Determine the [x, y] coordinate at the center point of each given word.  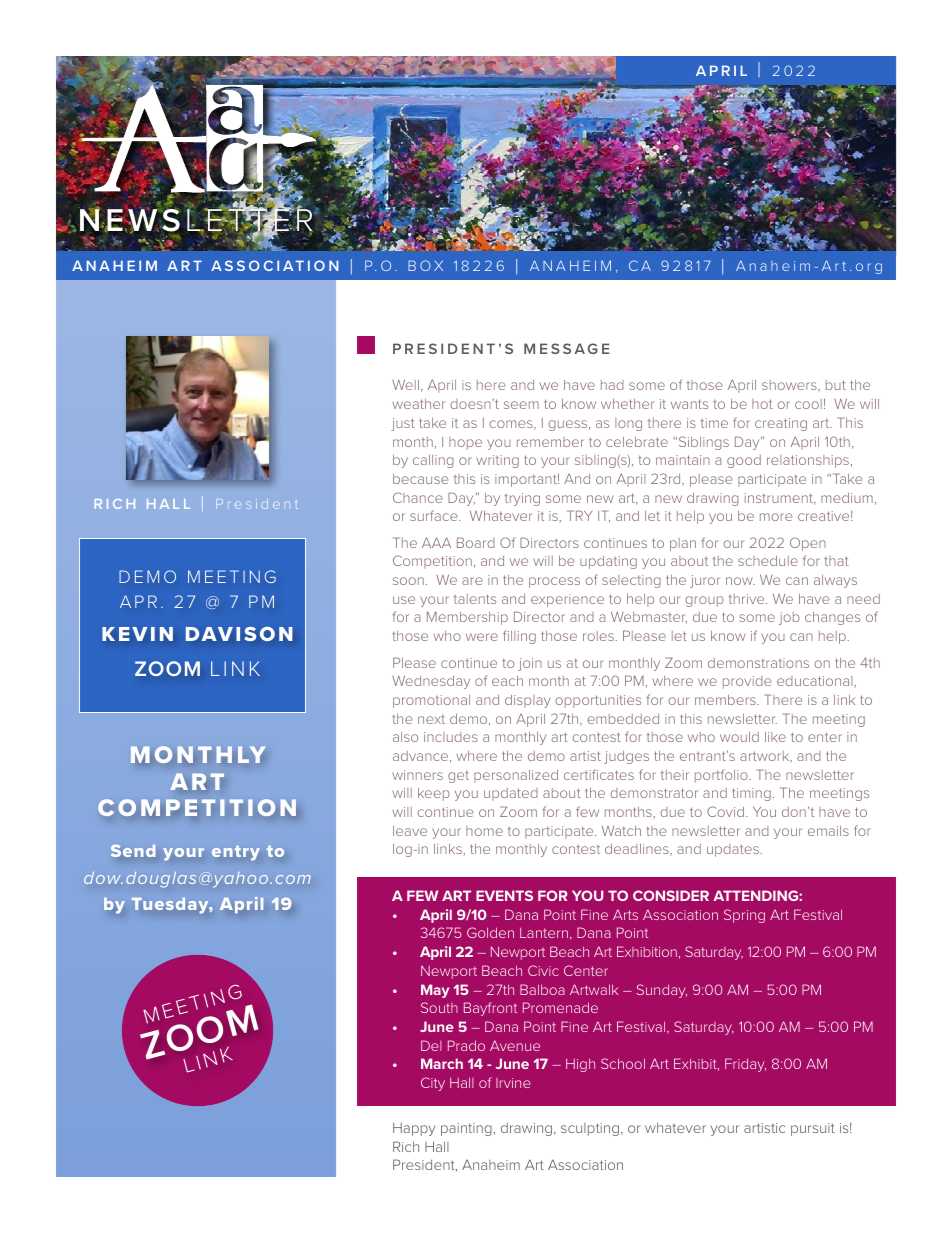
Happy [414, 1129]
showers [790, 386]
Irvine [513, 1083]
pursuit [813, 1129]
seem [521, 405]
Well [405, 385]
